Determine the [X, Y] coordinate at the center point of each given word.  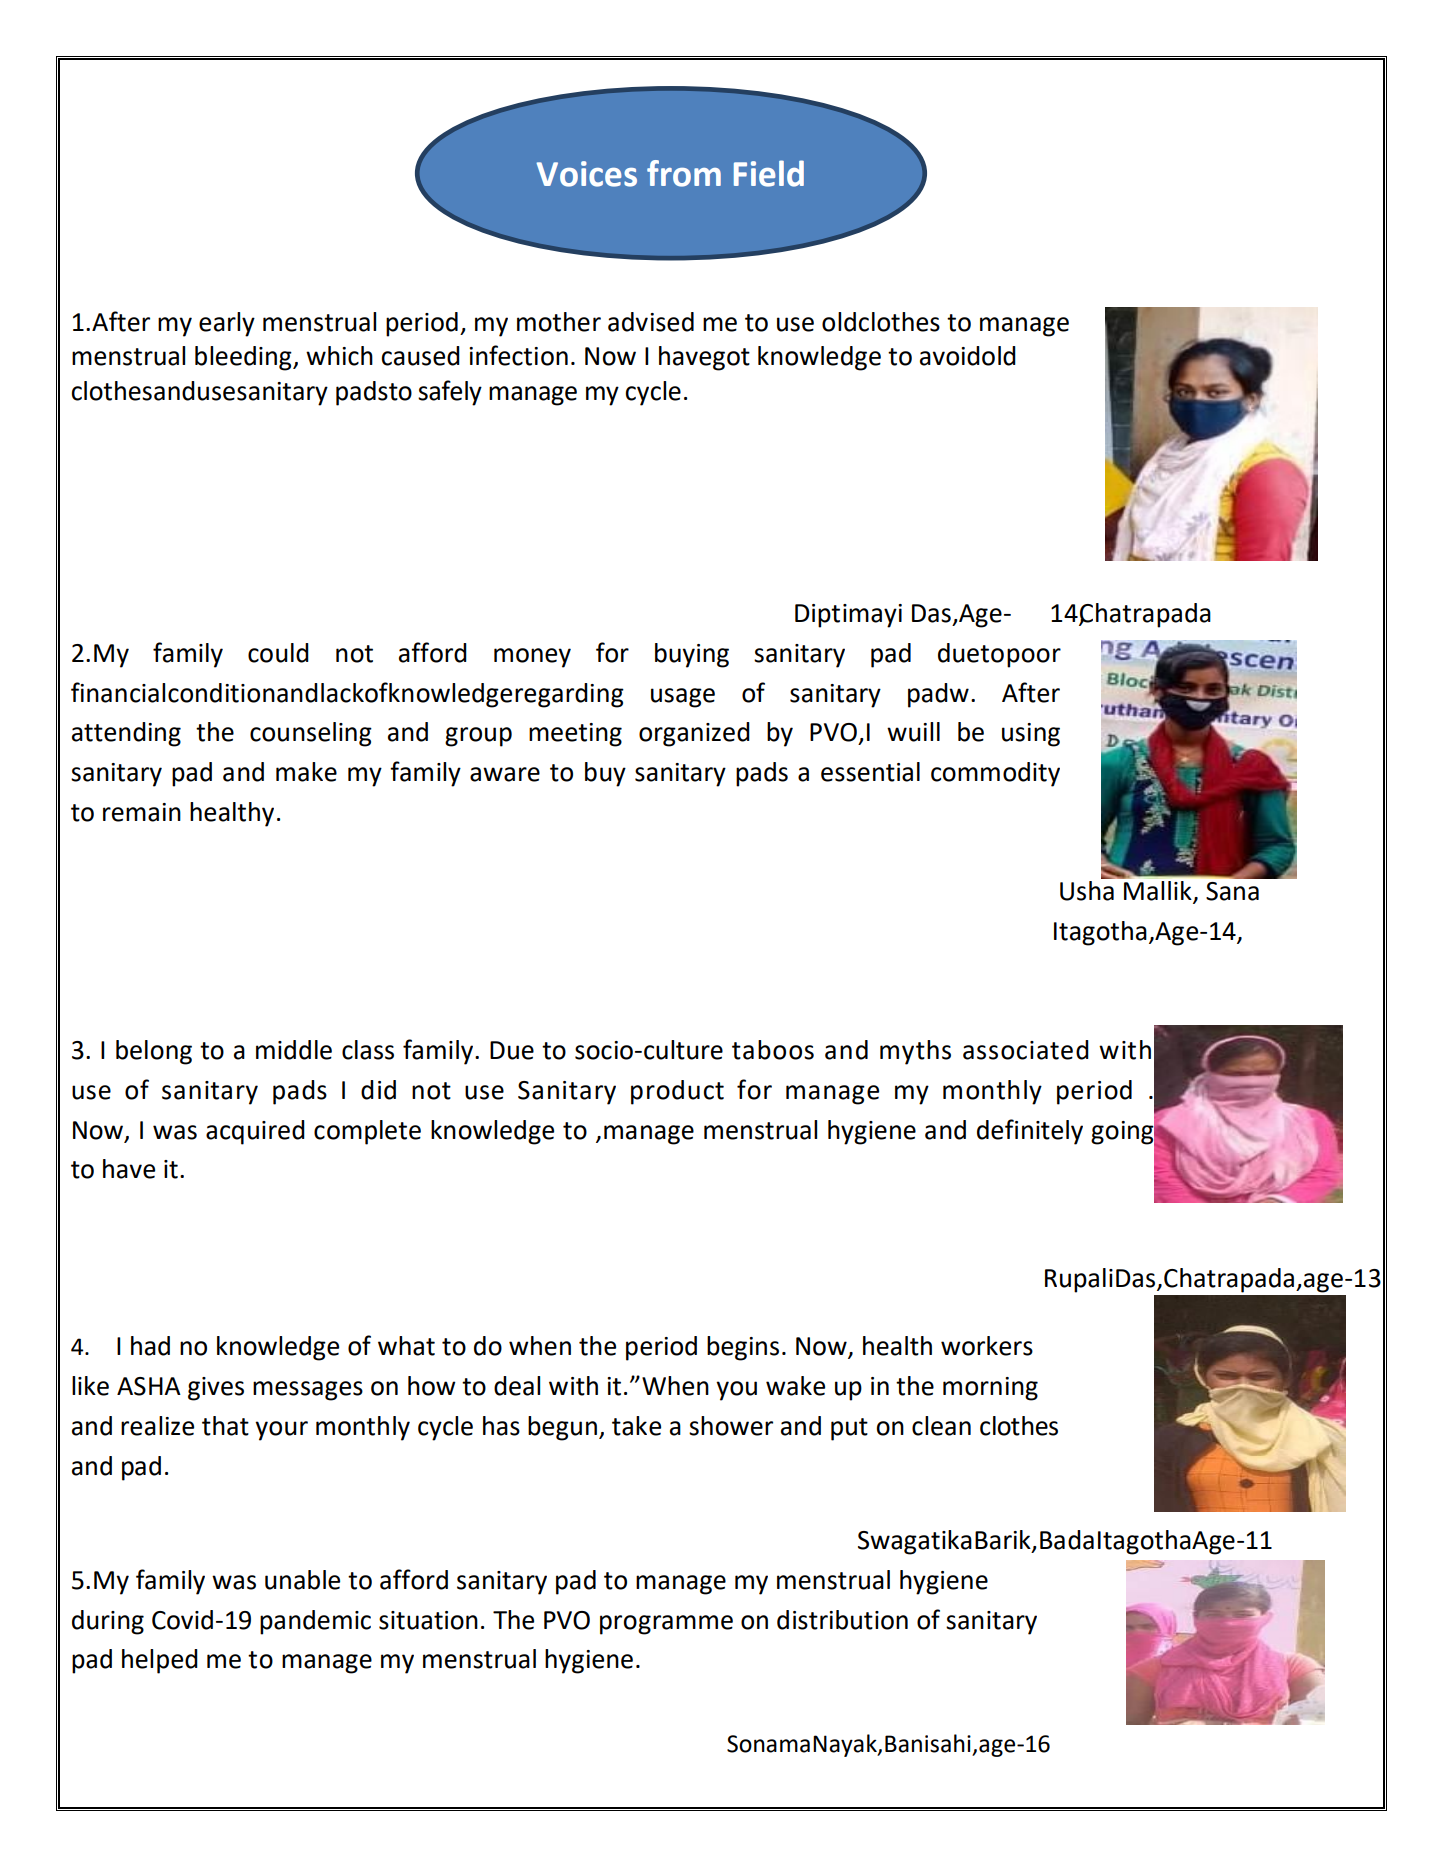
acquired [255, 1132]
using [1031, 735]
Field [769, 173]
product [677, 1092]
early [227, 324]
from [684, 173]
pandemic [315, 1622]
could [278, 653]
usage [683, 698]
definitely [1030, 1132]
